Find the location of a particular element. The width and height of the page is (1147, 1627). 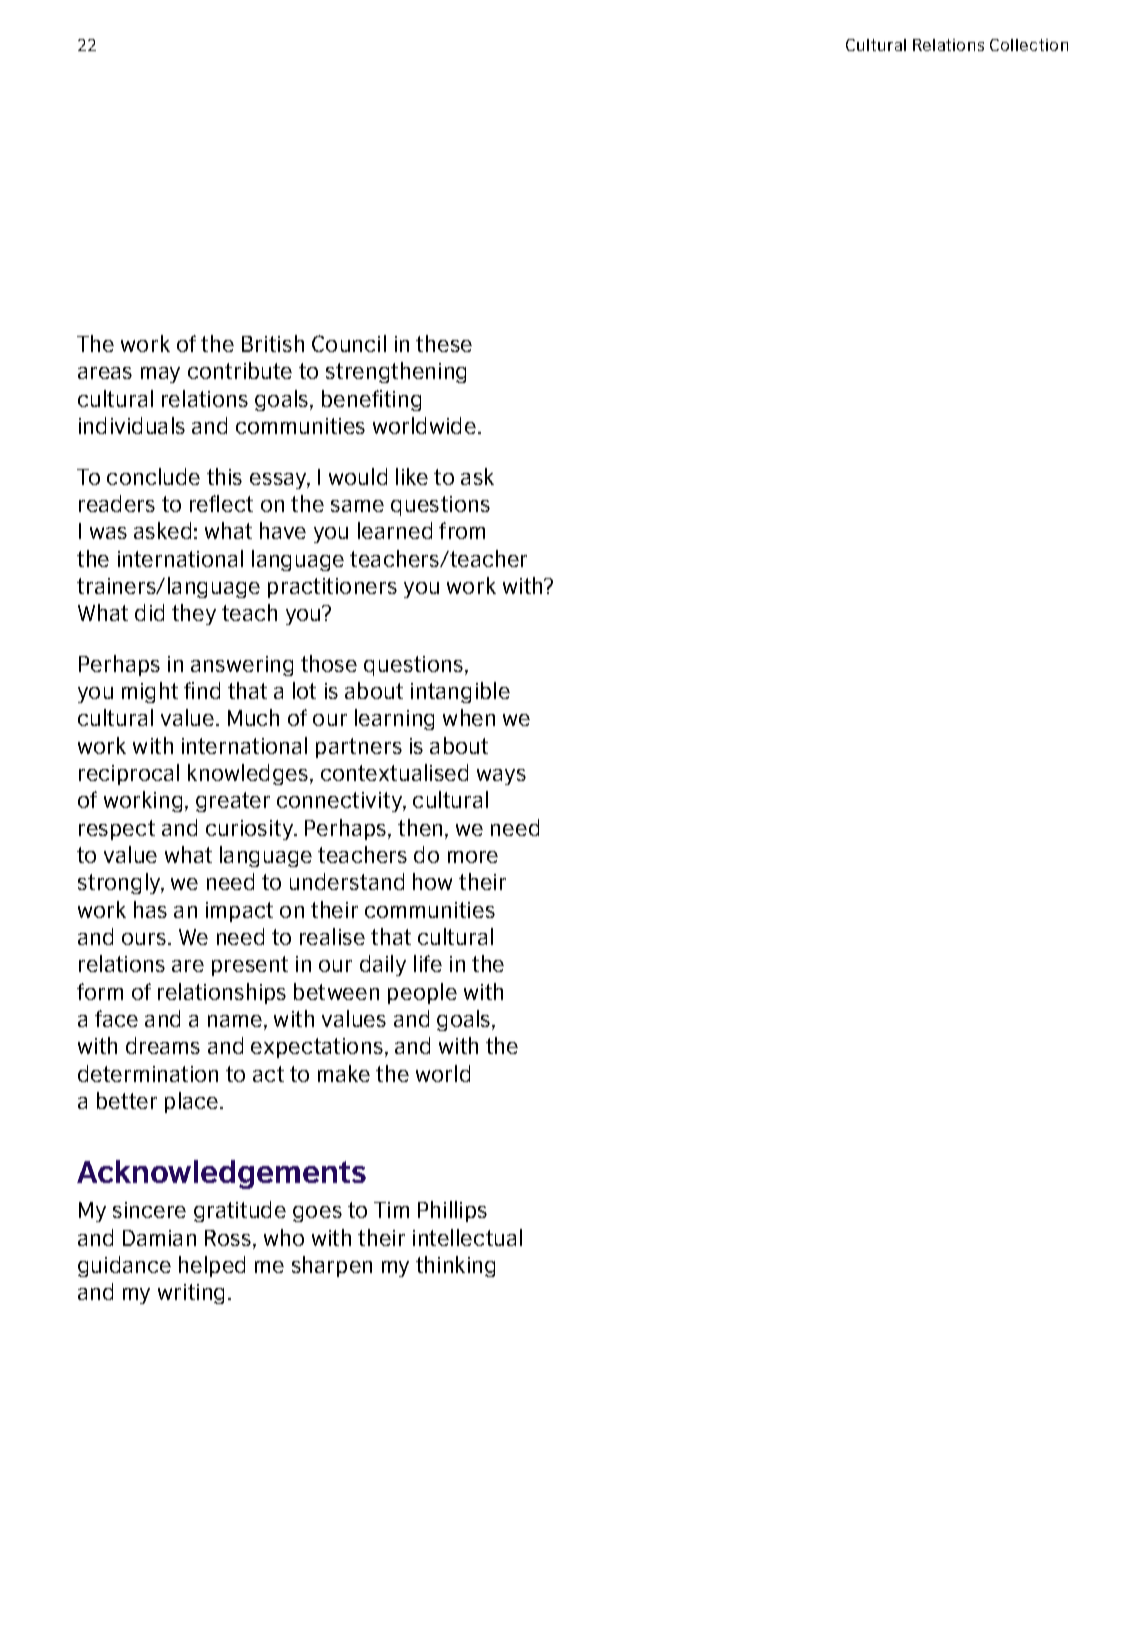

more is located at coordinates (473, 857).
